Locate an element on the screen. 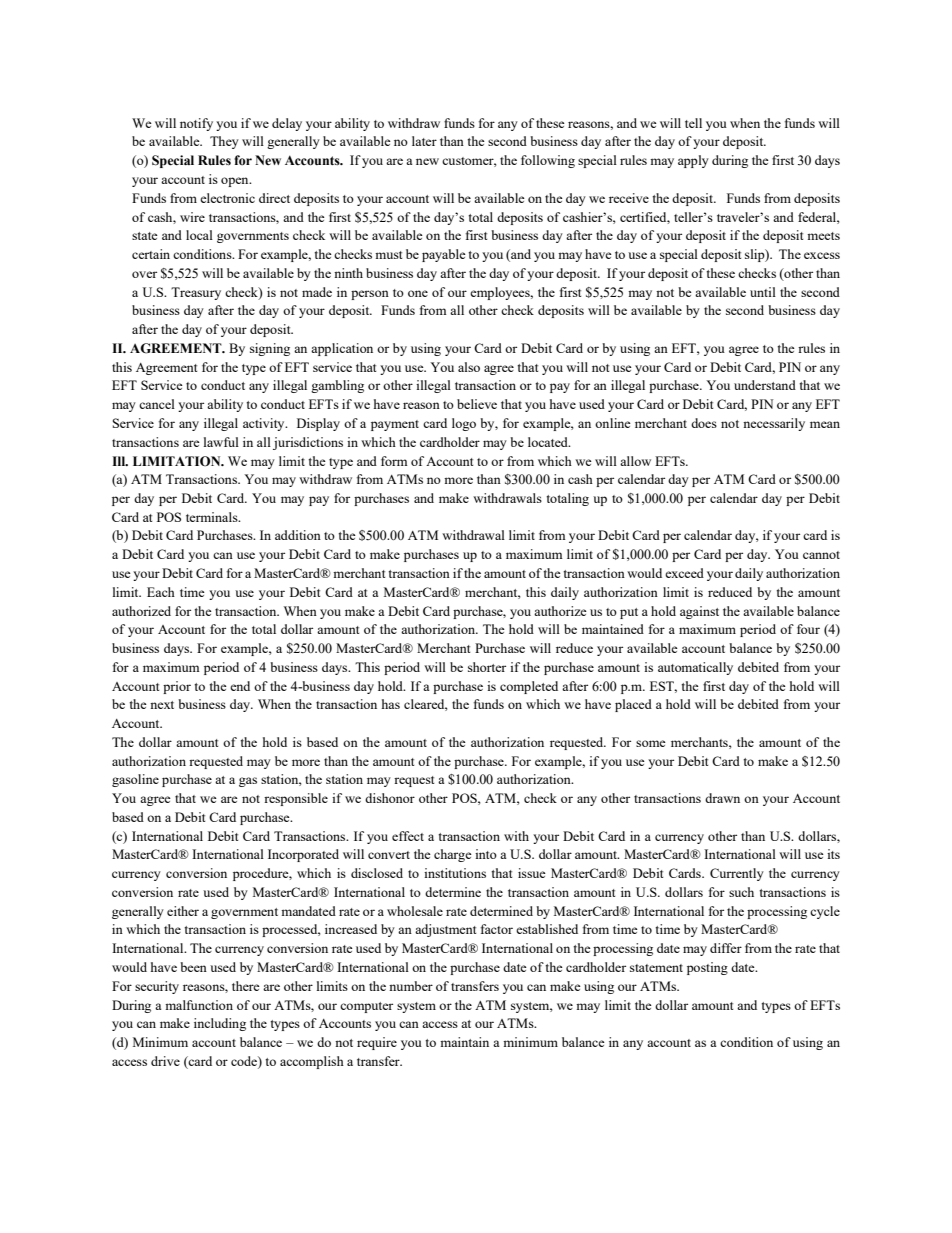  signing is located at coordinates (270, 349).
